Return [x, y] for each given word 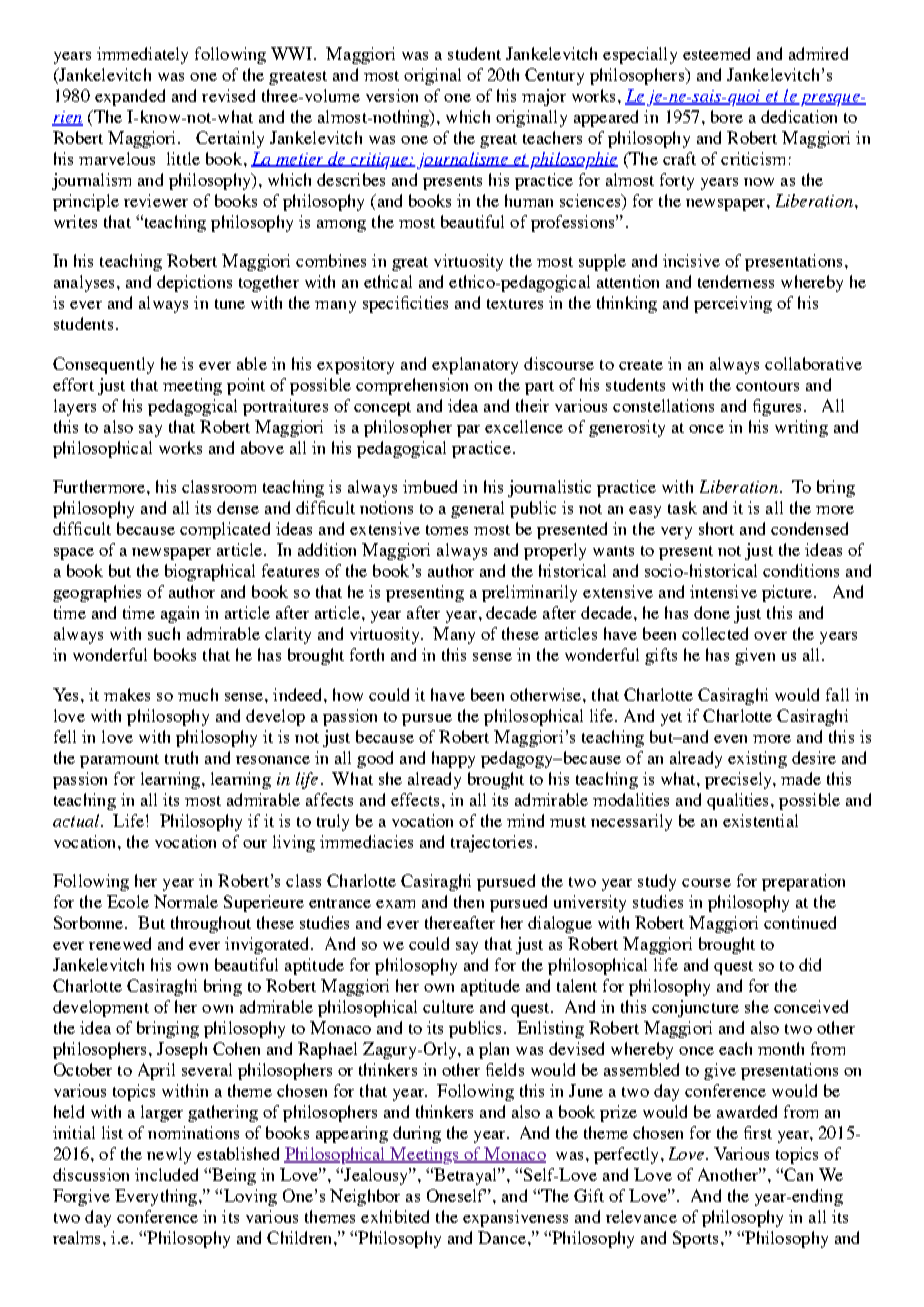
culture [448, 1006]
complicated [225, 530]
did [810, 964]
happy [453, 759]
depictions [194, 283]
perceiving [733, 304]
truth [181, 757]
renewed [120, 943]
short [716, 528]
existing [757, 759]
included [166, 1174]
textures [515, 304]
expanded [130, 97]
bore [727, 116]
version [392, 95]
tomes [447, 530]
